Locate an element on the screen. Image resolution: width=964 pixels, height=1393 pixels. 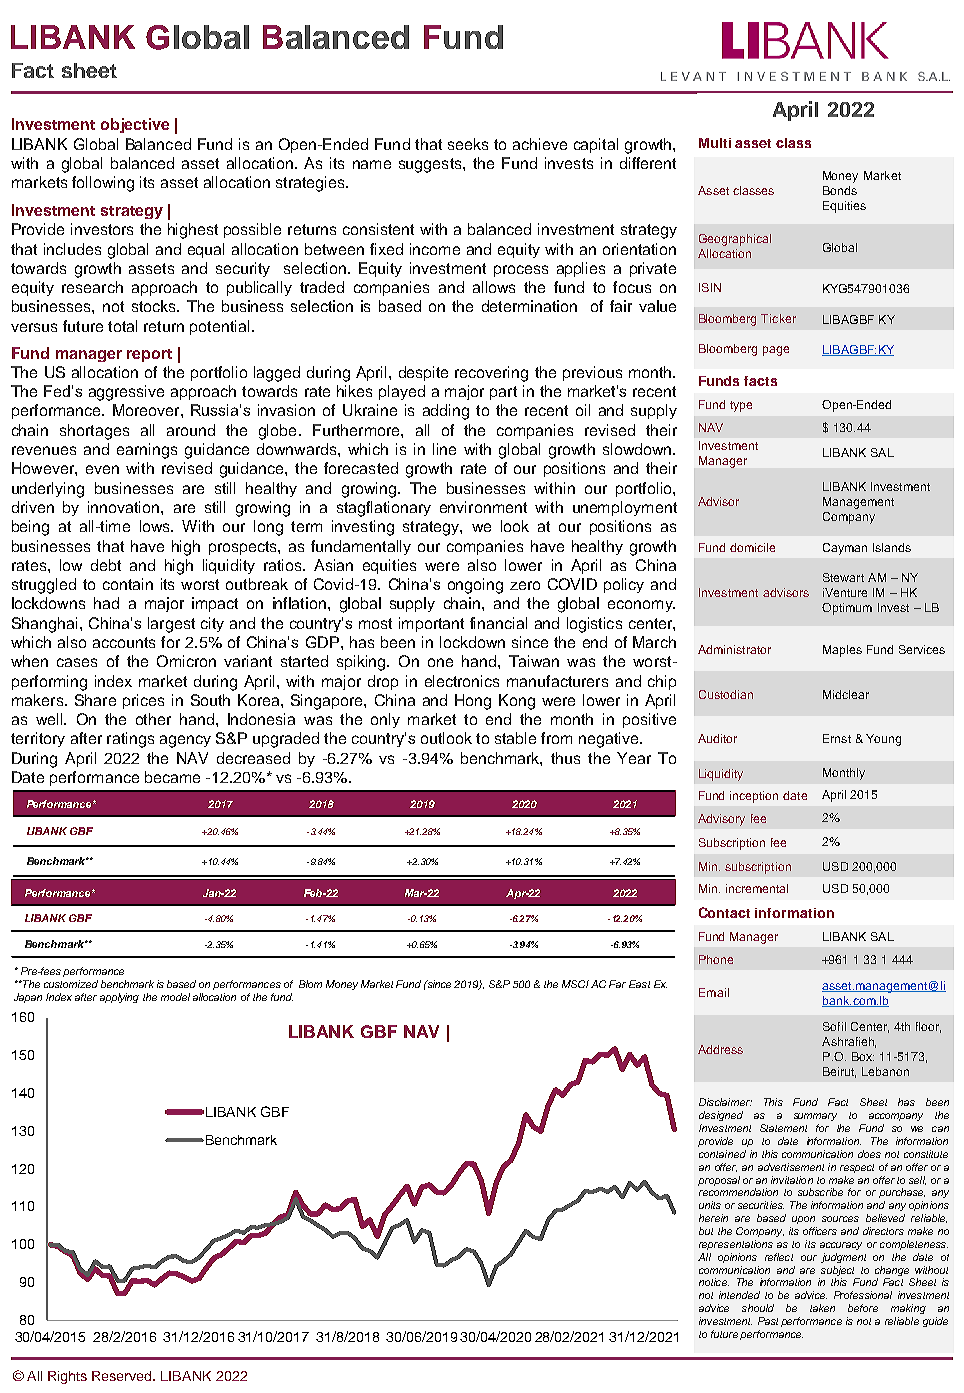
ongoing is located at coordinates (475, 586).
